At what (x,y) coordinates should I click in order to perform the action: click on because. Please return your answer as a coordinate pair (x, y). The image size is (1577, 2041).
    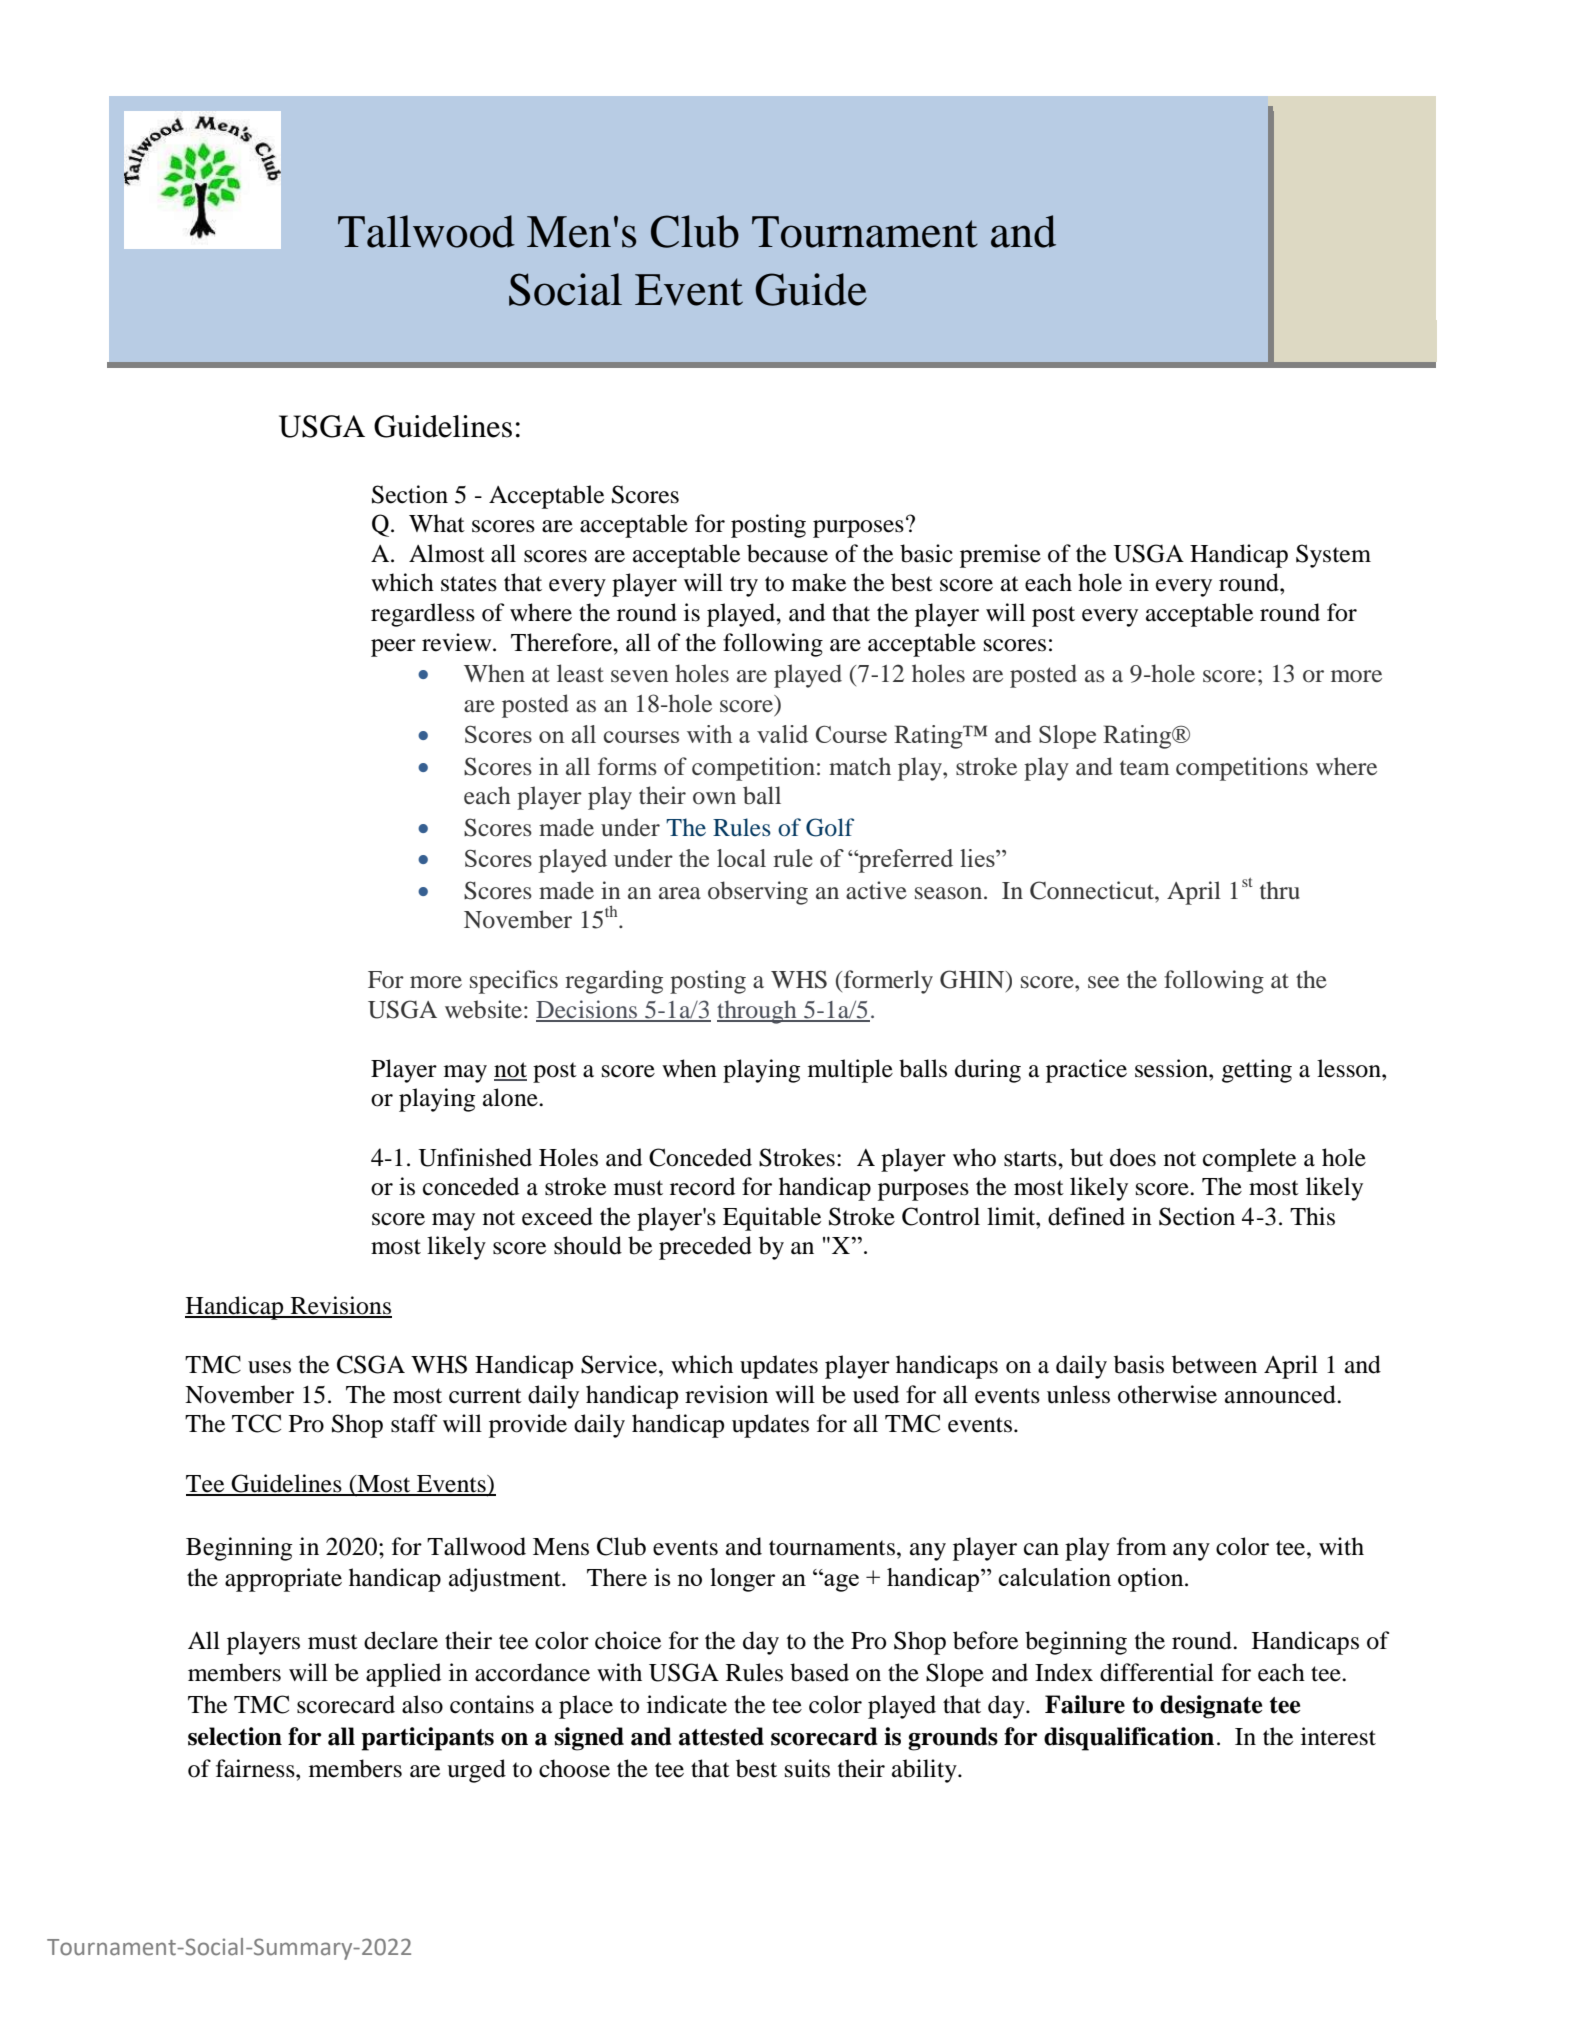
    Looking at the image, I should click on (787, 553).
